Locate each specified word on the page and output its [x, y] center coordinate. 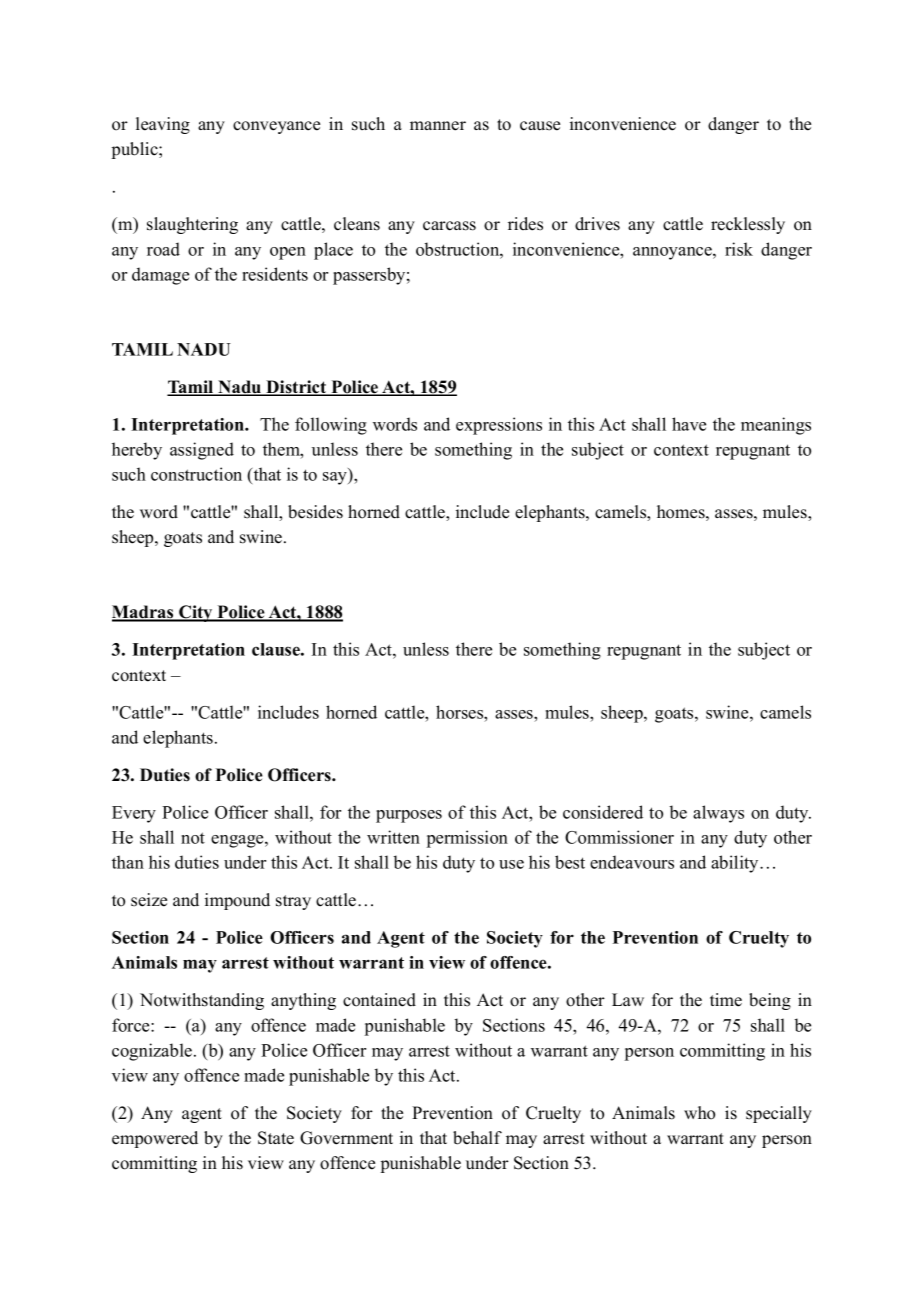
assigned [202, 451]
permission [467, 839]
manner [438, 126]
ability [736, 864]
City [196, 613]
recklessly [748, 225]
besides [315, 512]
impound [237, 901]
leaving [163, 125]
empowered [155, 1139]
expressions [499, 426]
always [718, 814]
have [689, 424]
